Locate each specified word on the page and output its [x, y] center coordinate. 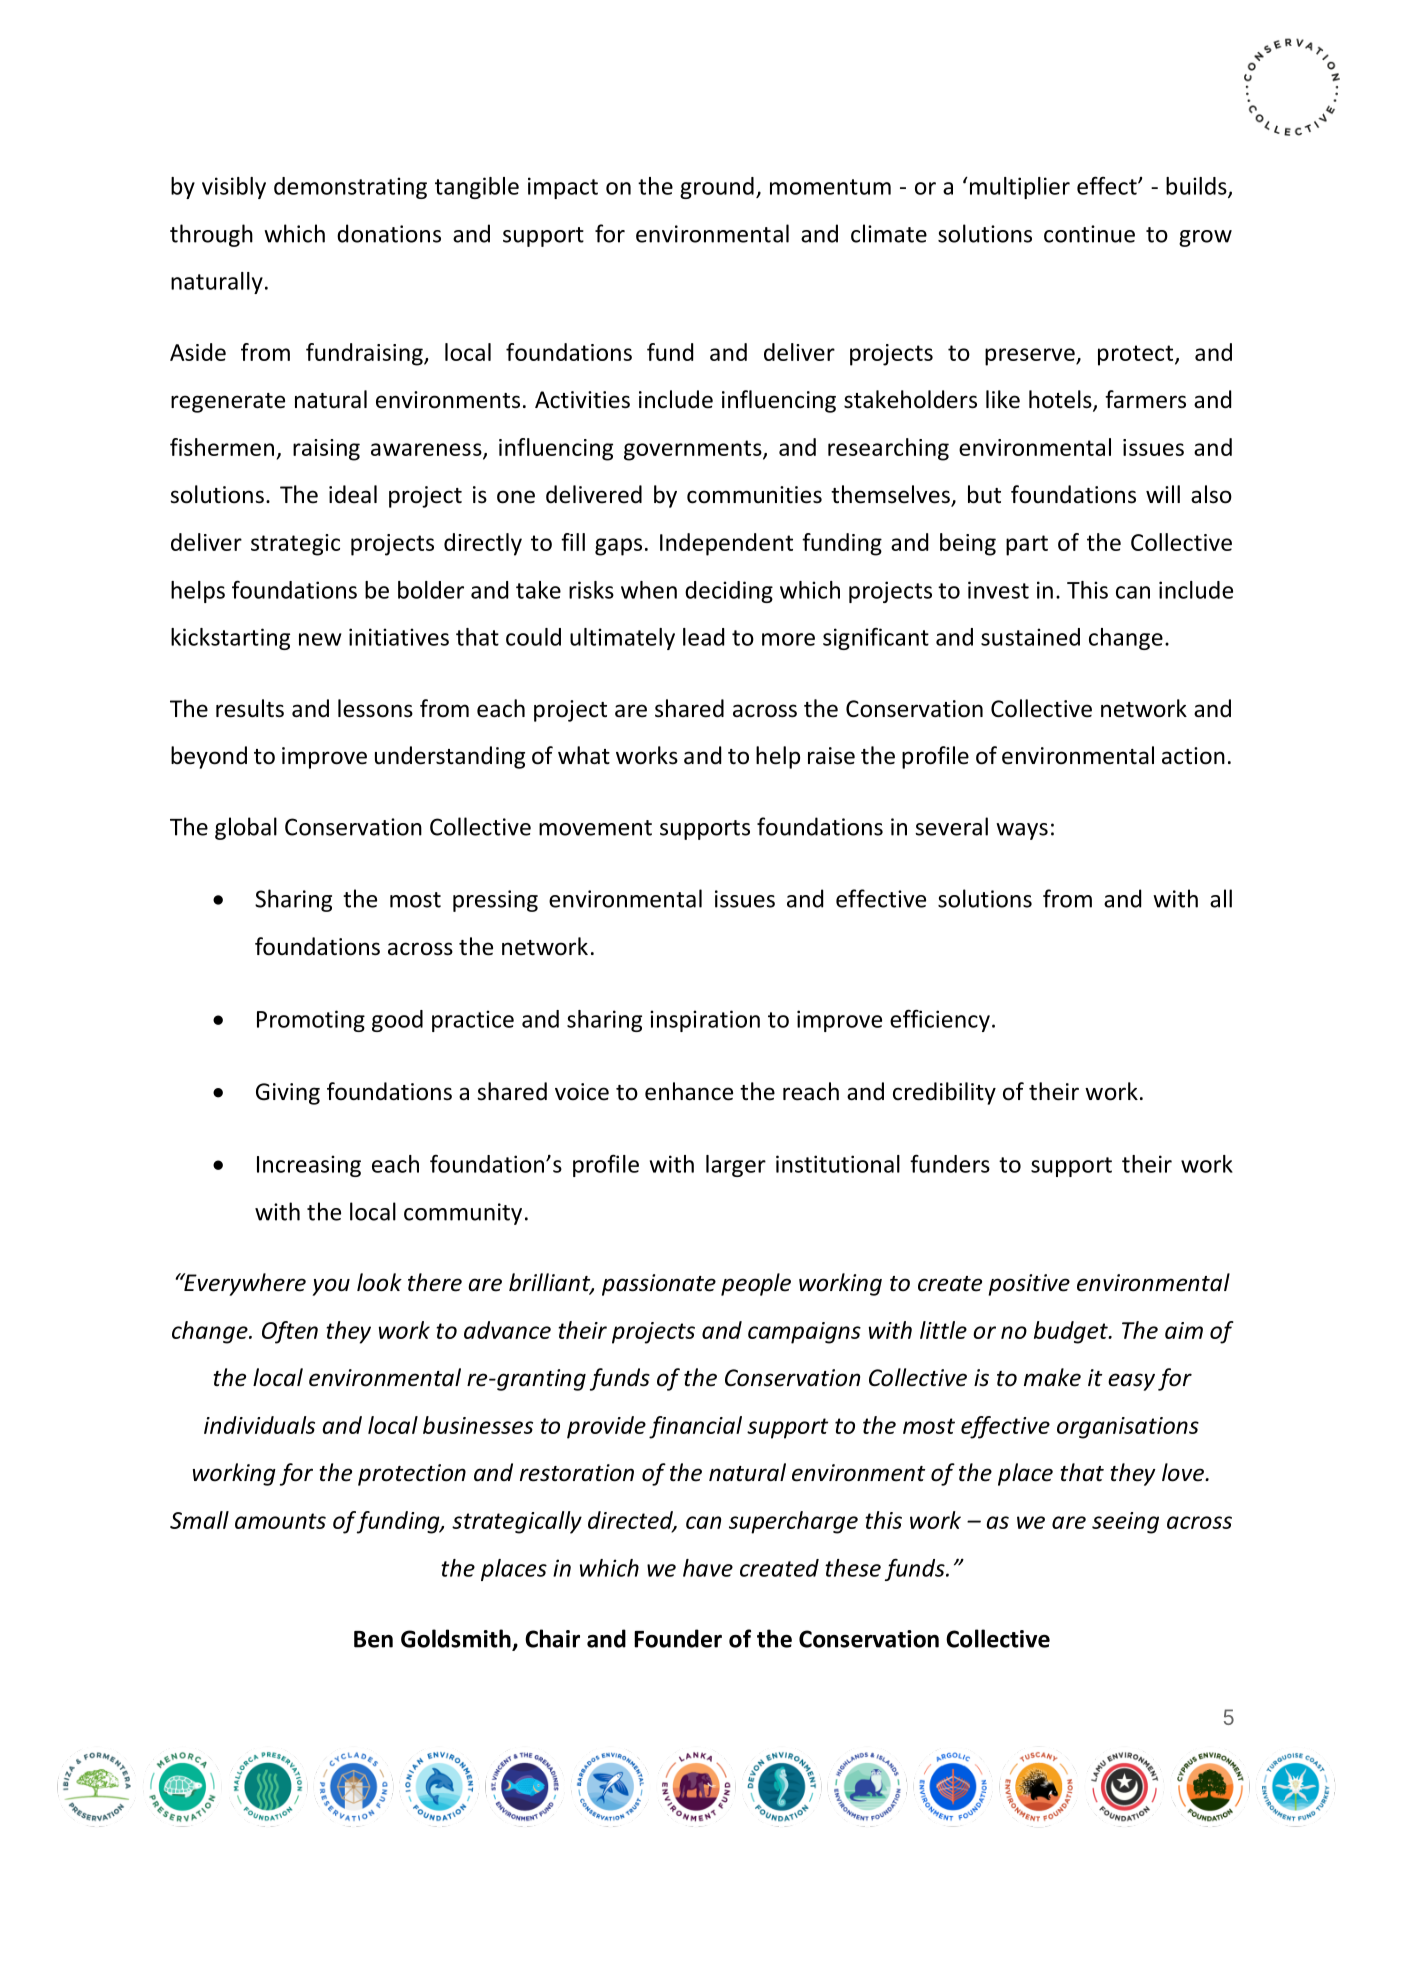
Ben [373, 1639]
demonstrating [350, 188]
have [708, 1568]
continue [1089, 234]
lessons [375, 708]
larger [736, 1166]
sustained [1030, 637]
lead [703, 637]
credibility [944, 1093]
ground [717, 188]
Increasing [309, 1166]
